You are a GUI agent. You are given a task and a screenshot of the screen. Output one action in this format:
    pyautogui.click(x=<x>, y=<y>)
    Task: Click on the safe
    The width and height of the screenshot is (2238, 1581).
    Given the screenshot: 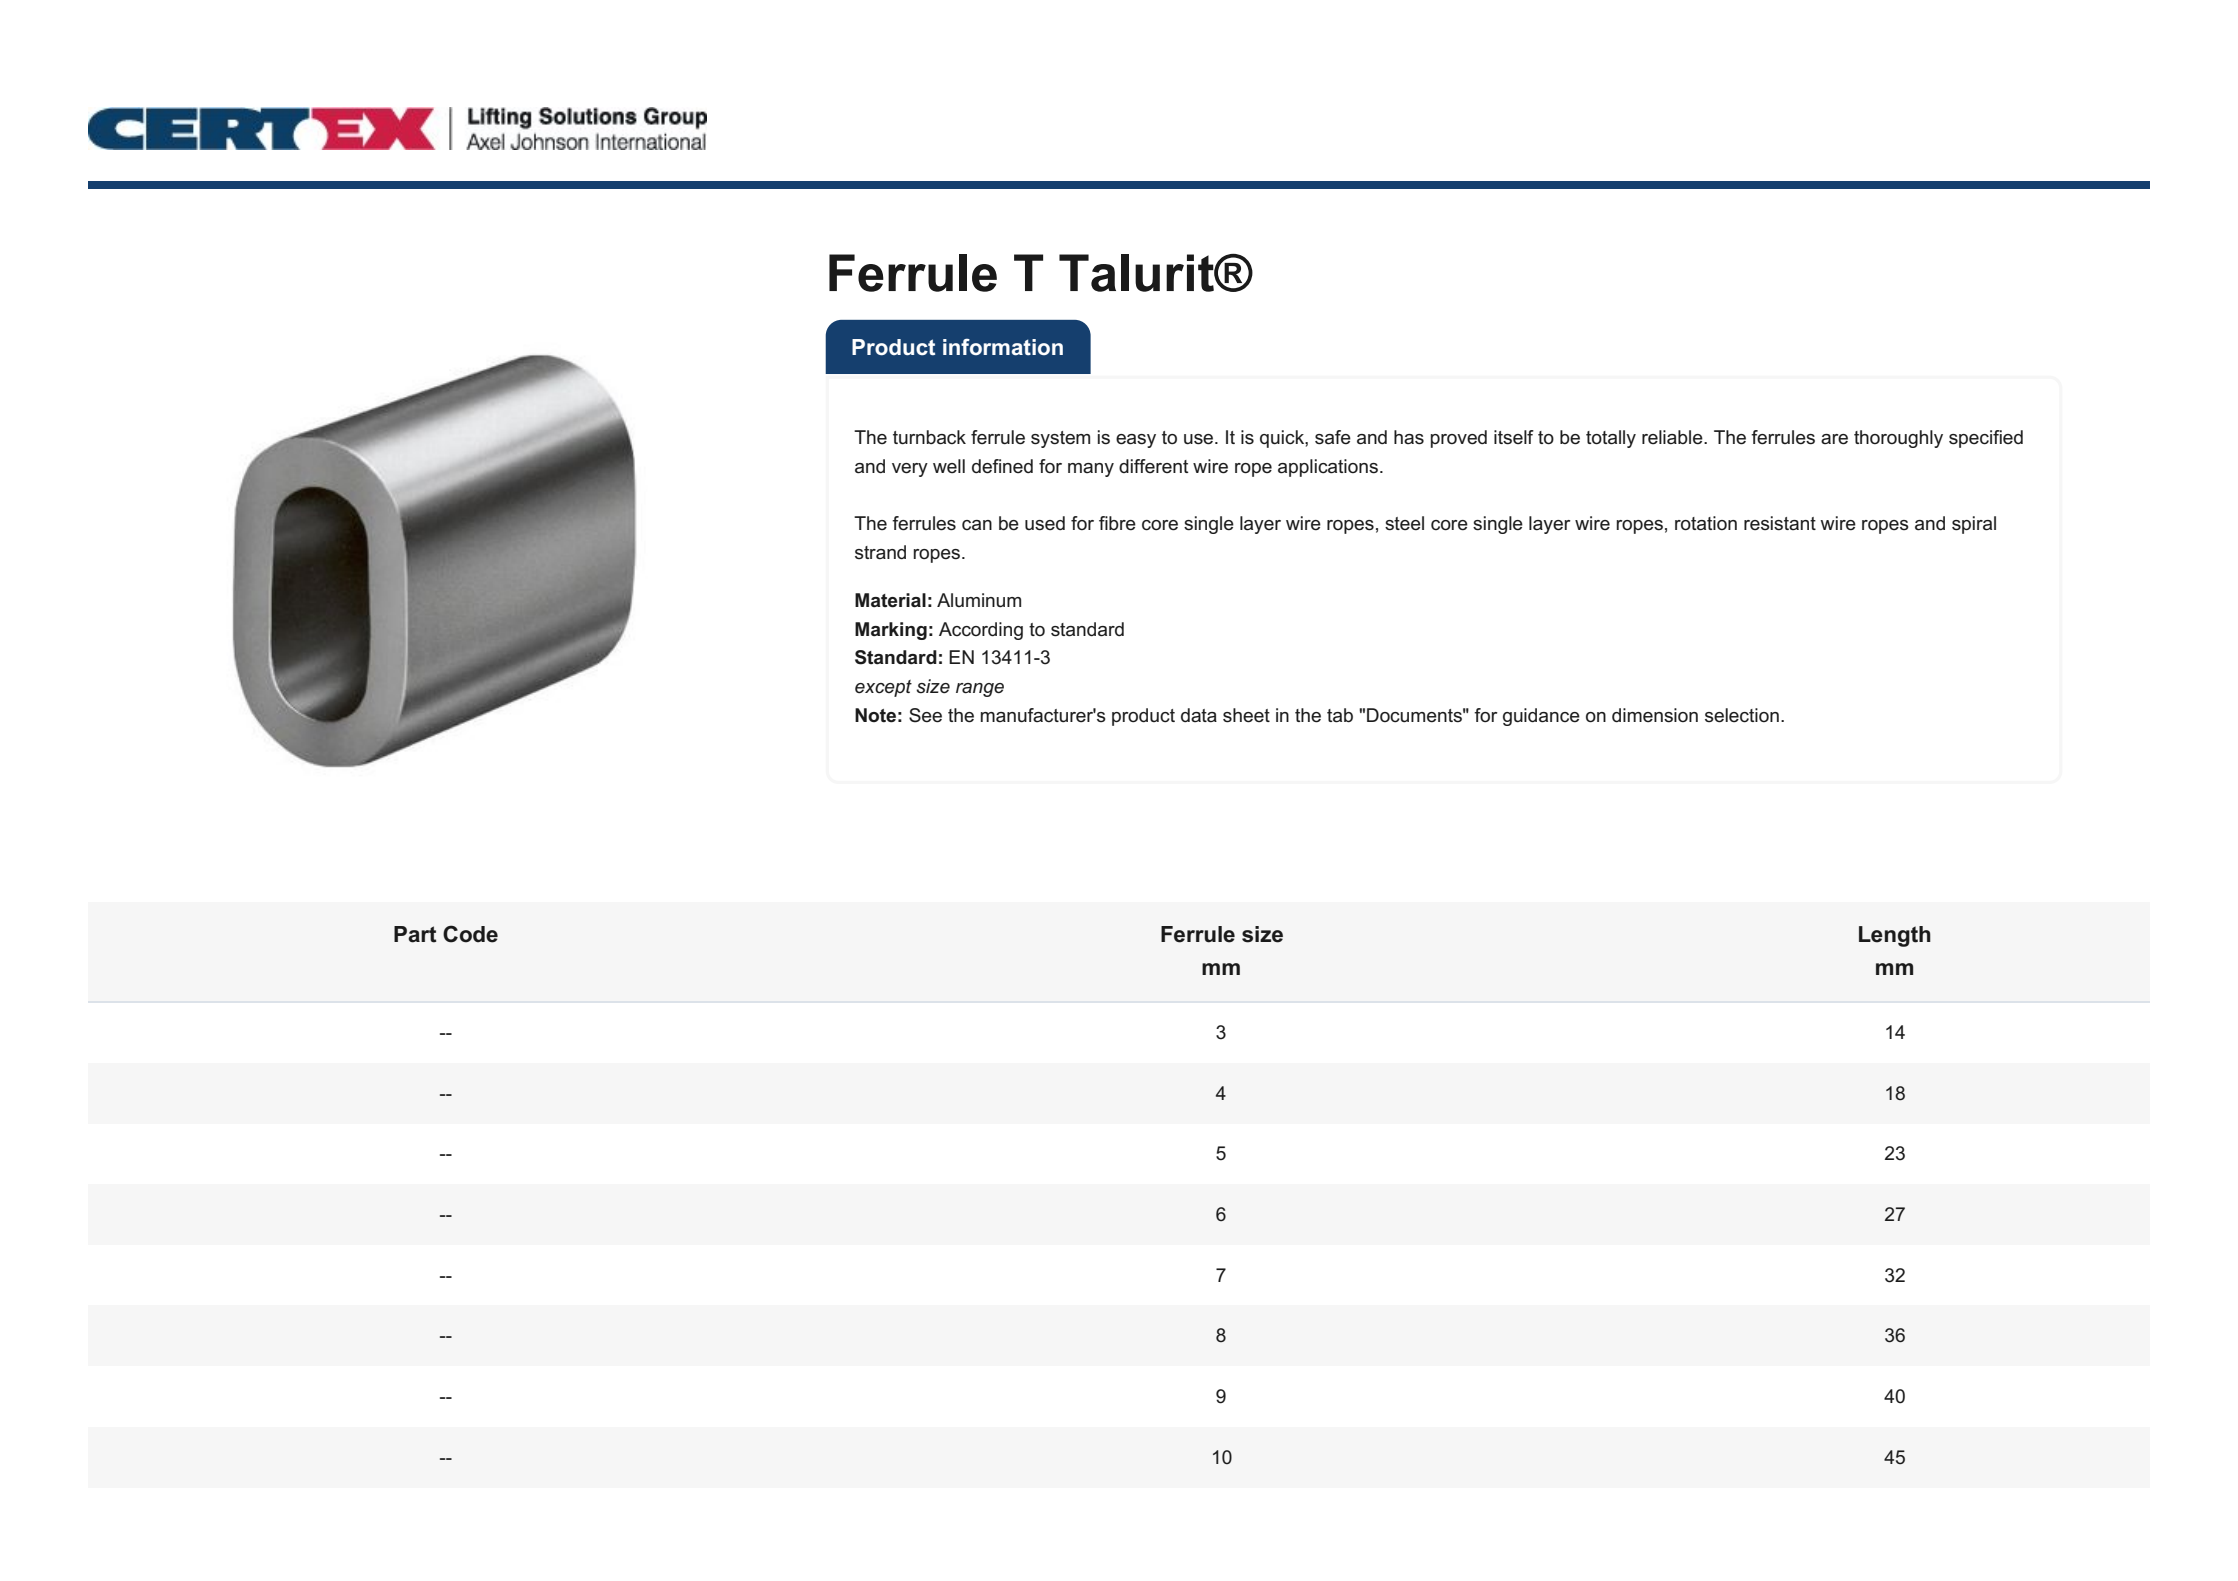 What is the action you would take?
    pyautogui.click(x=1333, y=437)
